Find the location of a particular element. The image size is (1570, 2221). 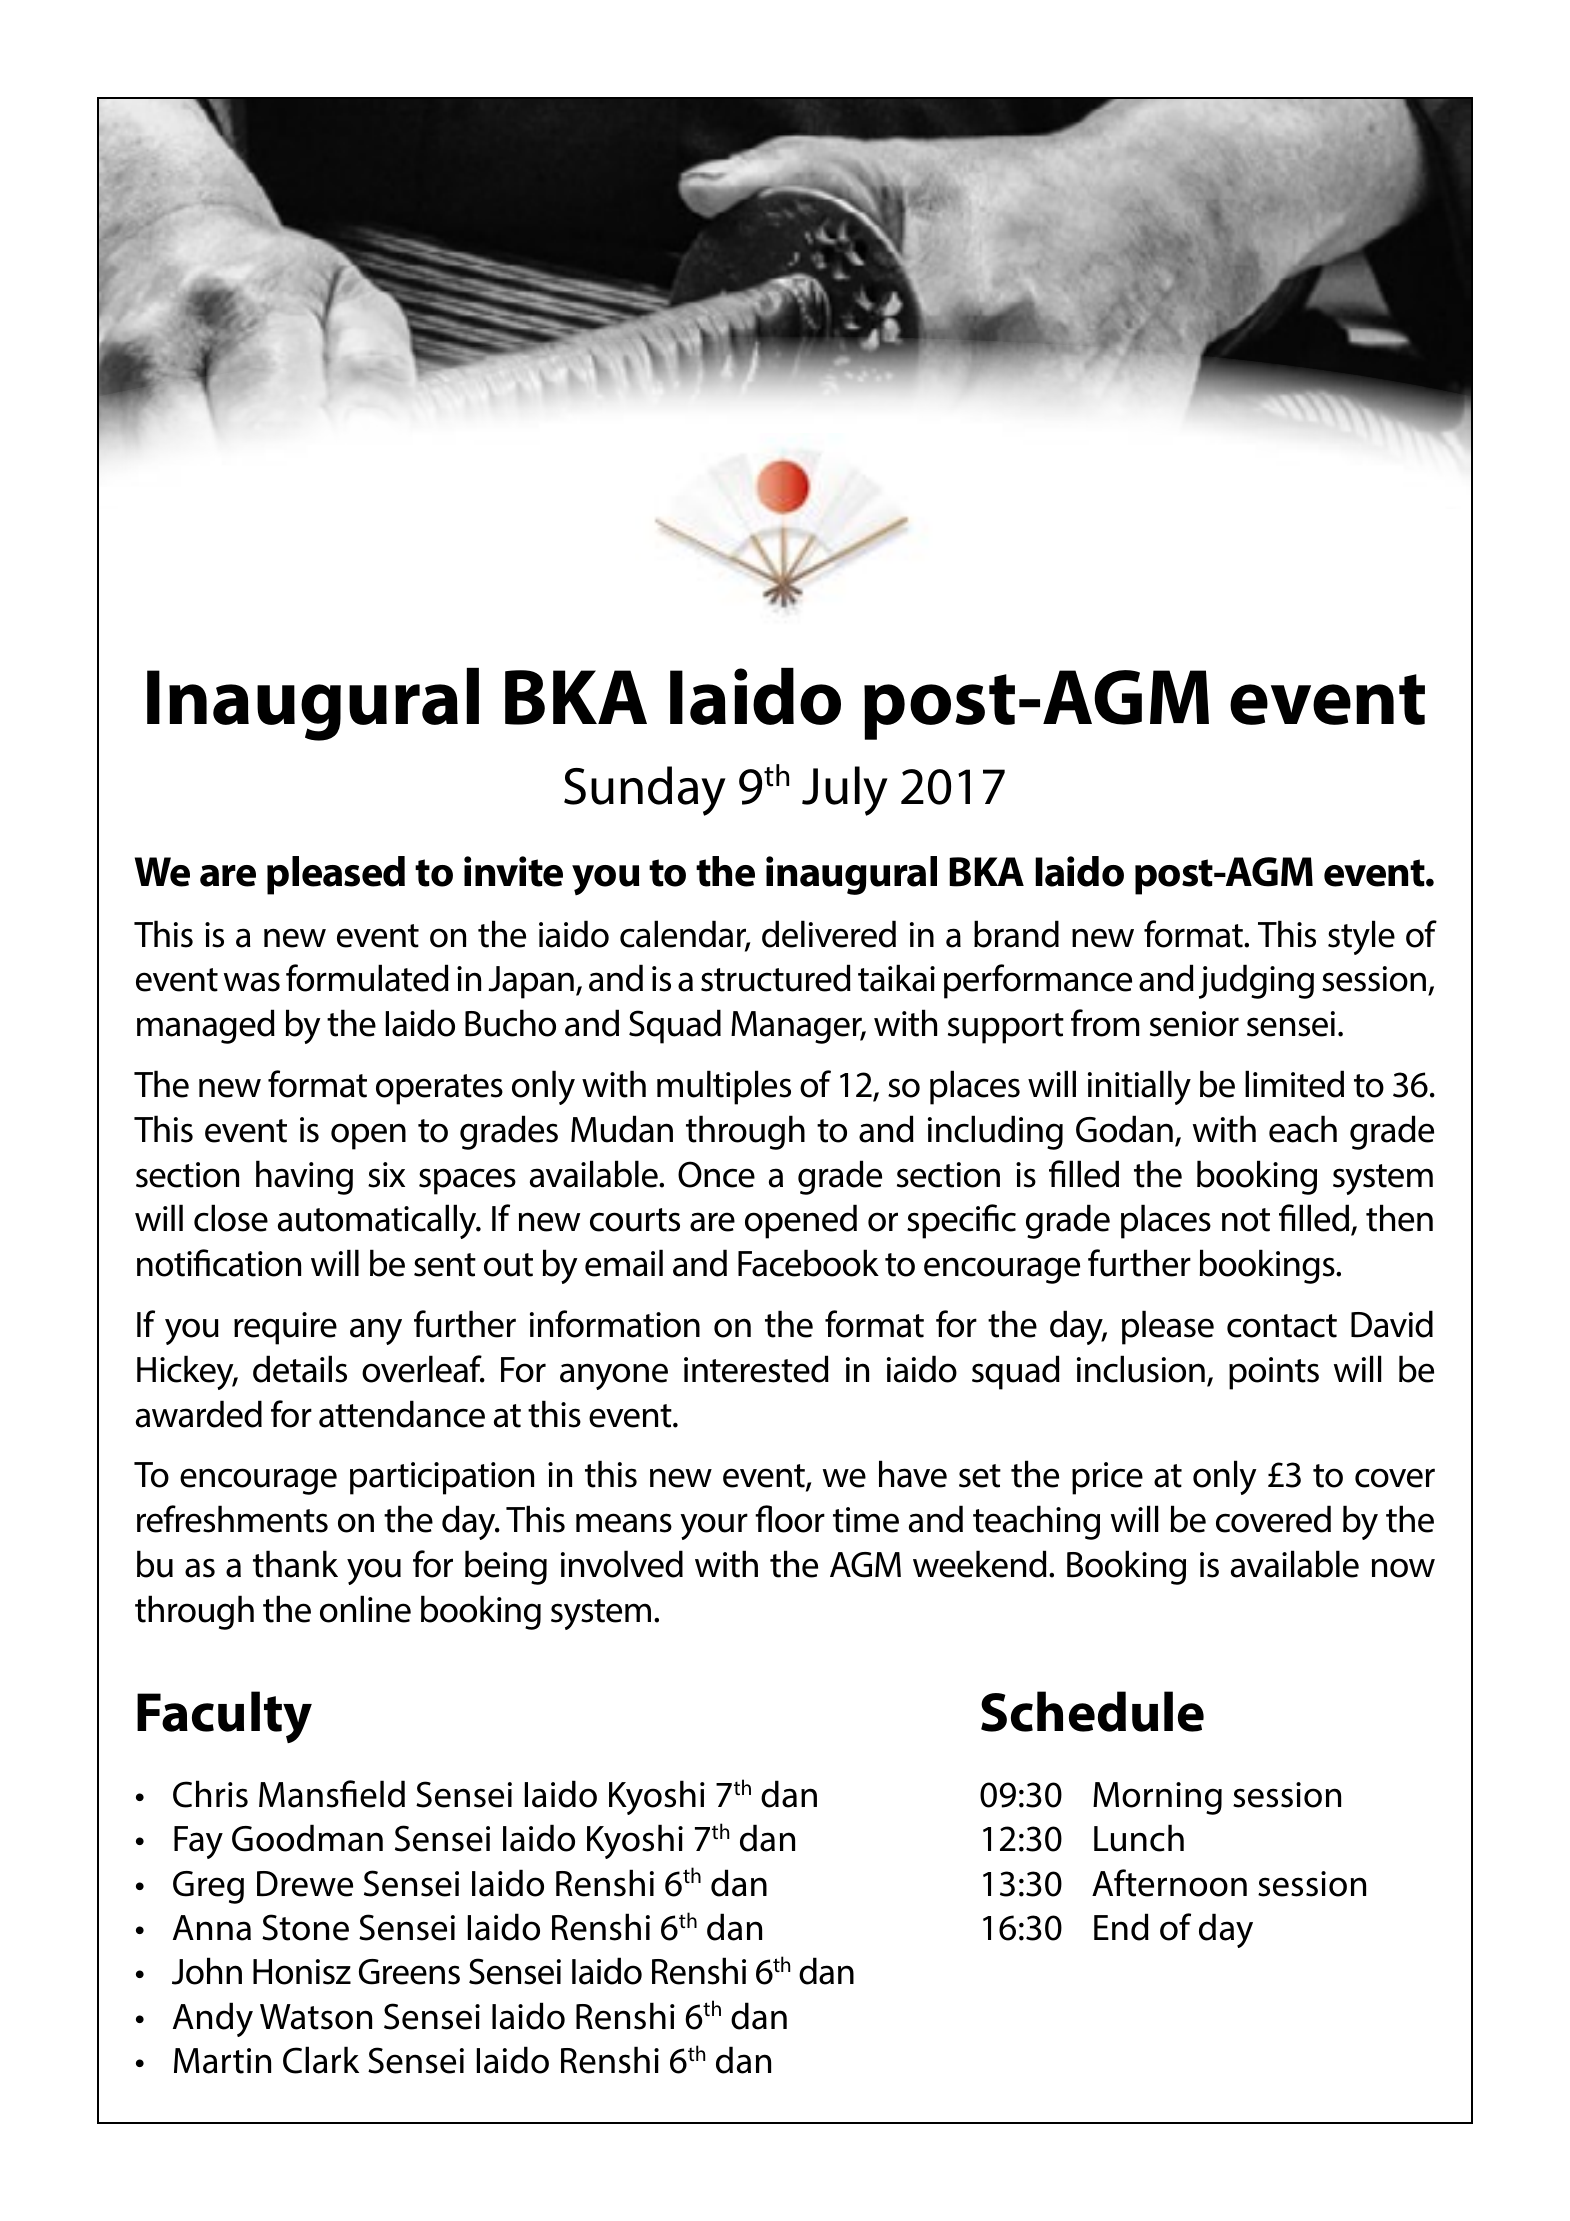

July is located at coordinates (845, 791).
